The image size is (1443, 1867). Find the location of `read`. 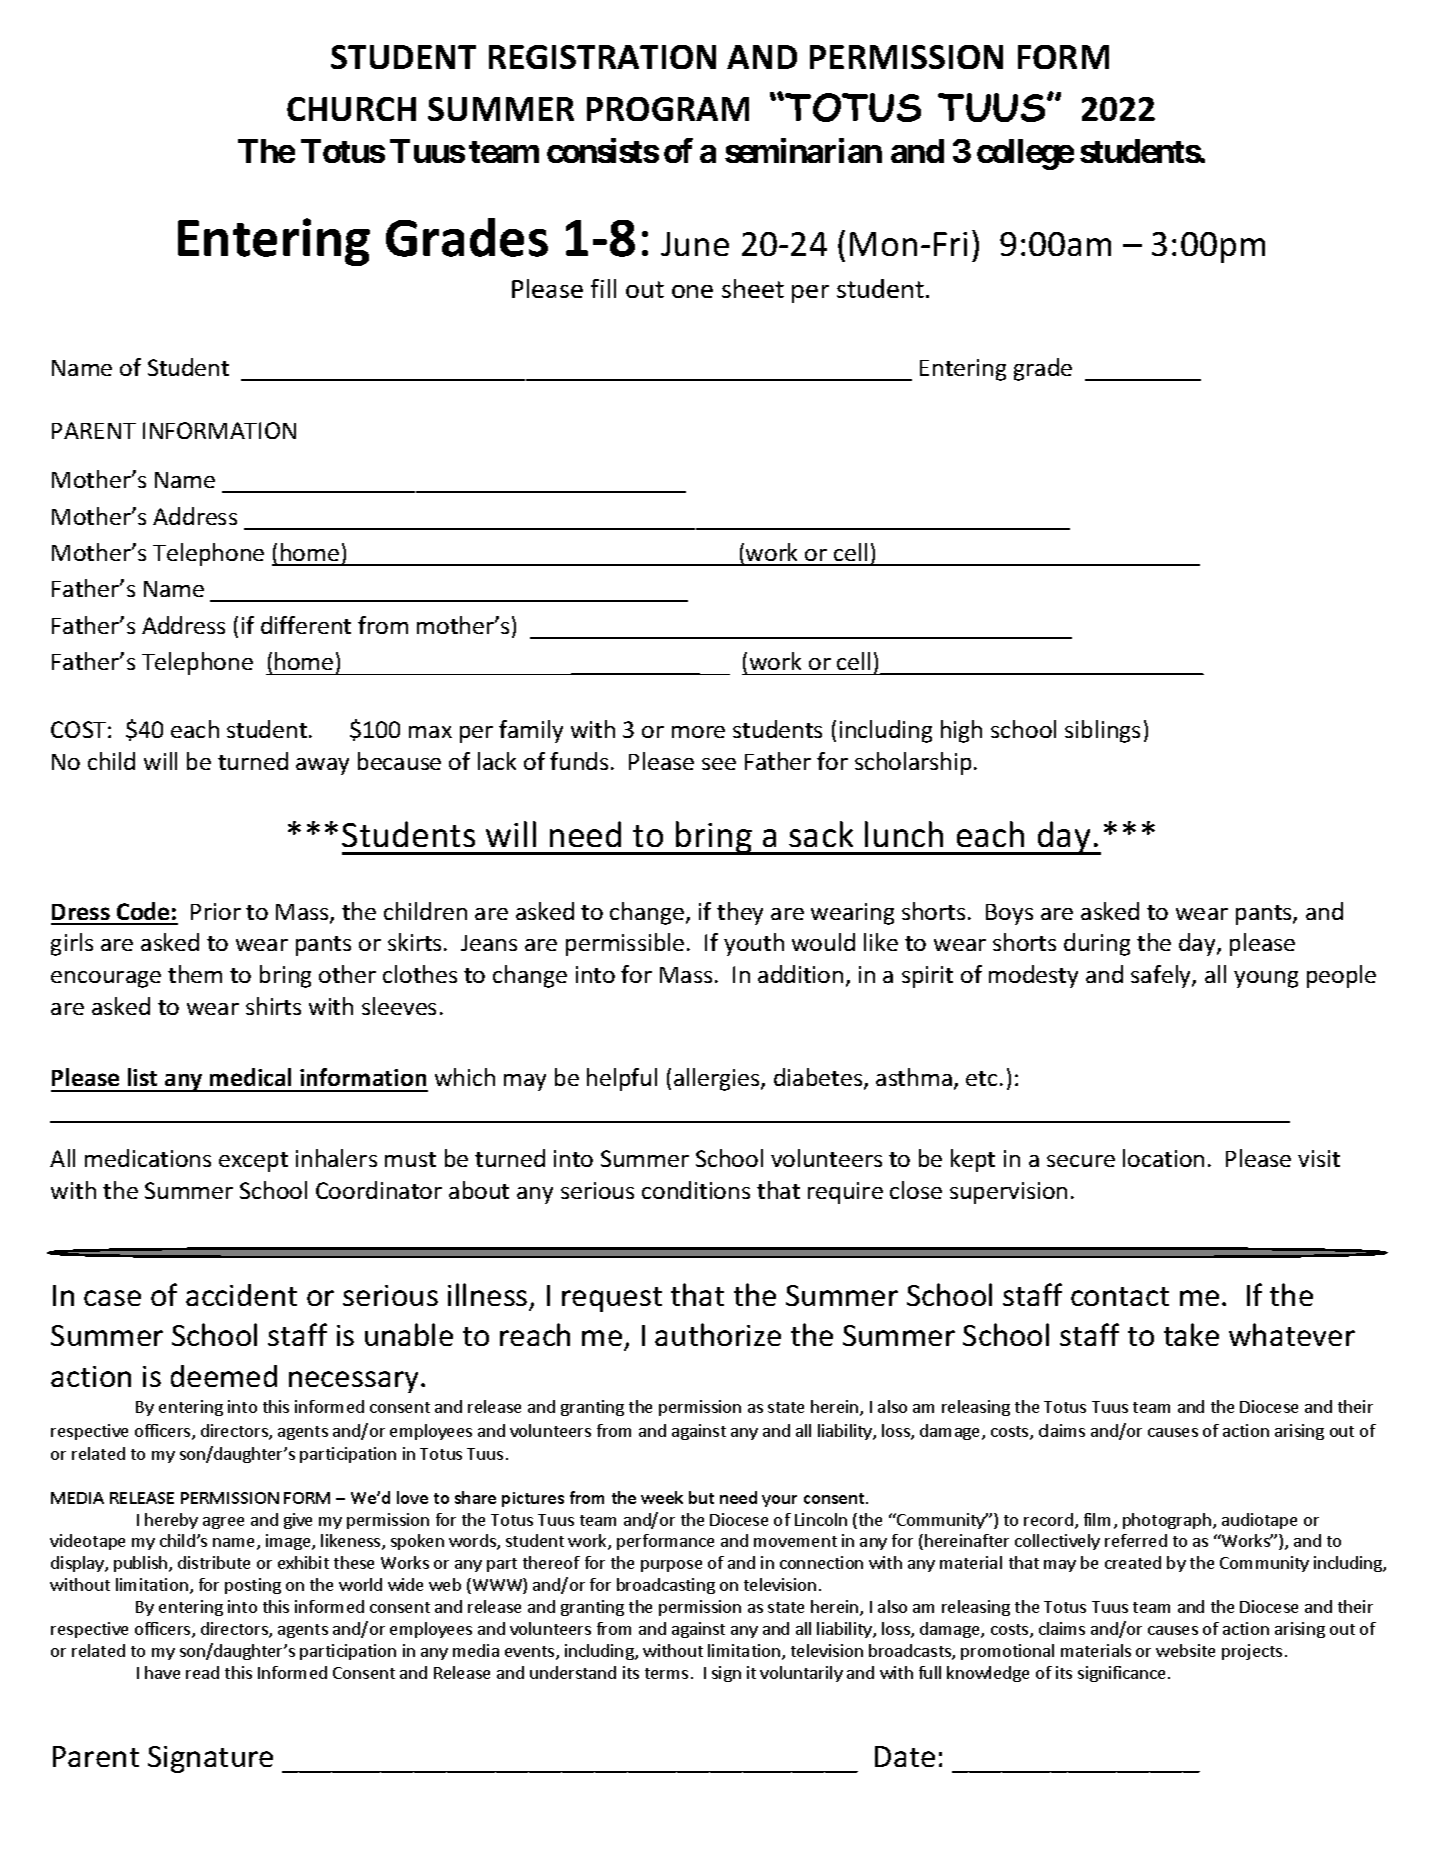

read is located at coordinates (202, 1672).
